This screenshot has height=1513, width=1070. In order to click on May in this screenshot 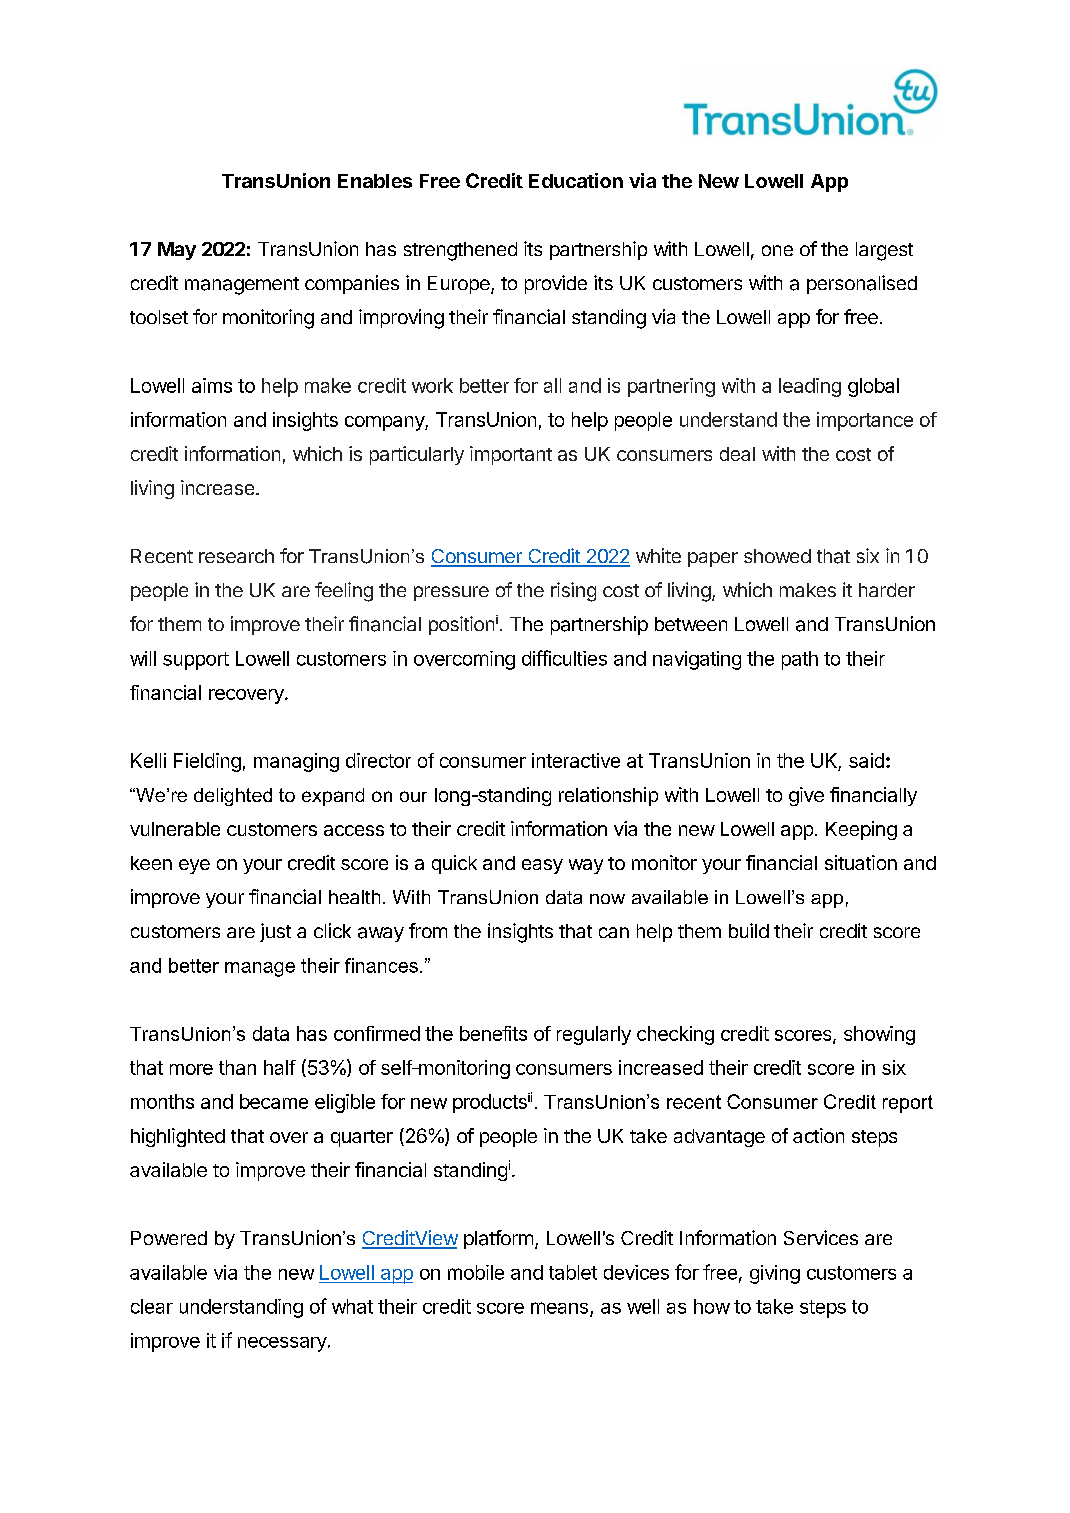, I will do `click(177, 251)`.
